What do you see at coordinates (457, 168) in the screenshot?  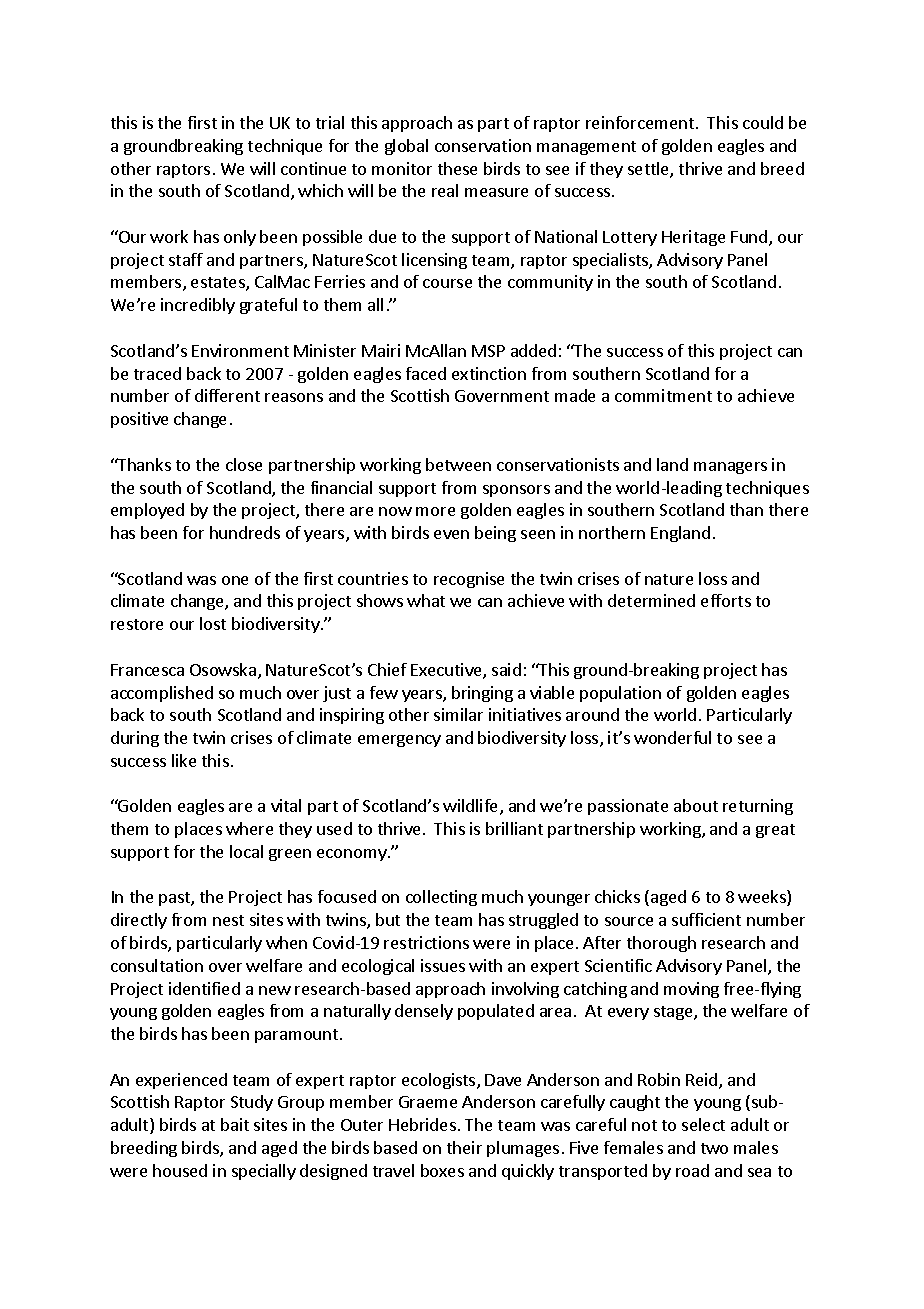 I see `these` at bounding box center [457, 168].
